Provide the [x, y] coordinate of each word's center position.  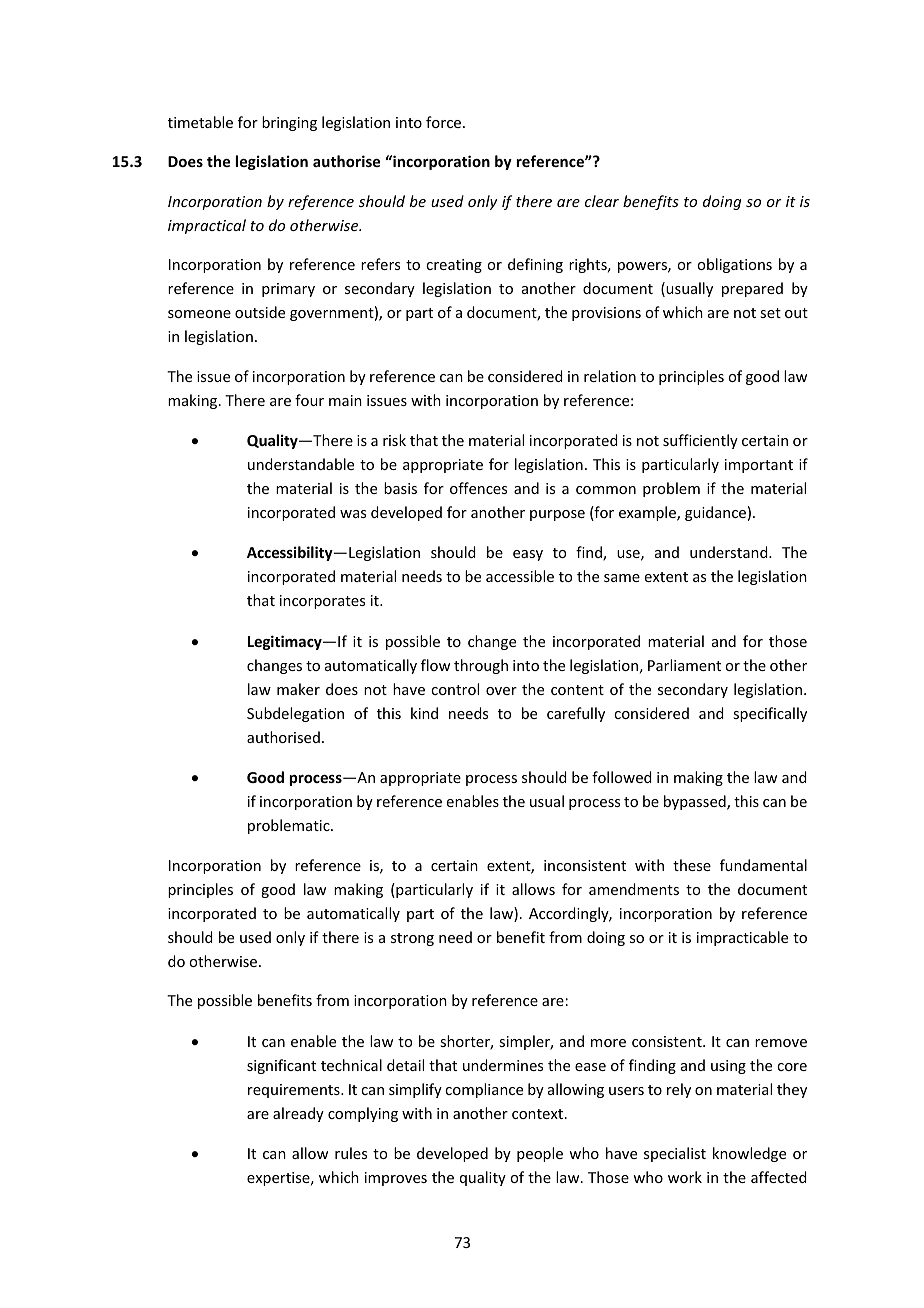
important [759, 466]
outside [260, 312]
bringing [289, 123]
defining [535, 265]
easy [528, 555]
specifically [770, 714]
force [445, 122]
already [298, 1114]
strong [412, 939]
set [770, 313]
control [455, 689]
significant [281, 1066]
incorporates [322, 602]
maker [298, 689]
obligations [734, 265]
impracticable [742, 938]
